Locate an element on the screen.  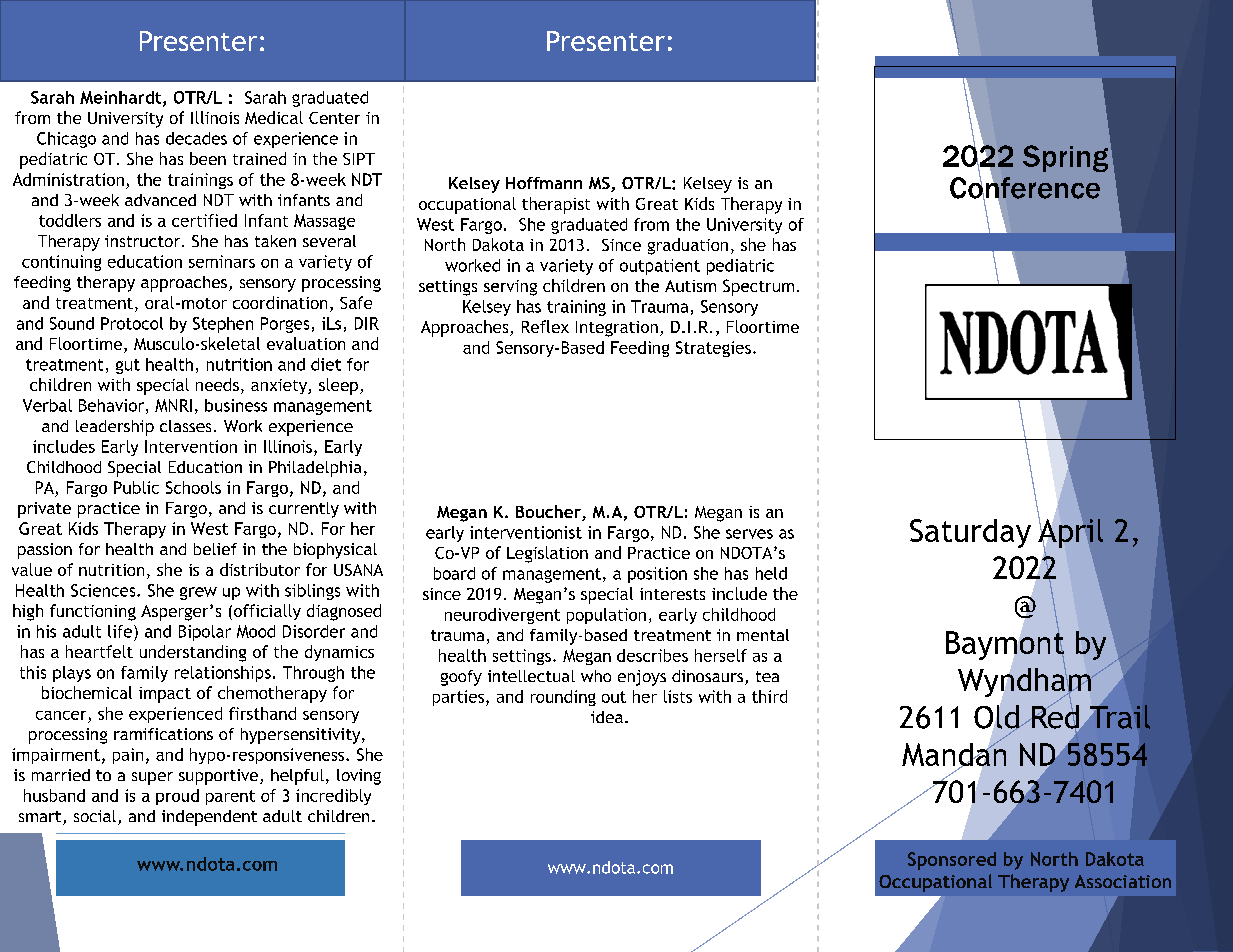
Integration is located at coordinates (617, 329).
